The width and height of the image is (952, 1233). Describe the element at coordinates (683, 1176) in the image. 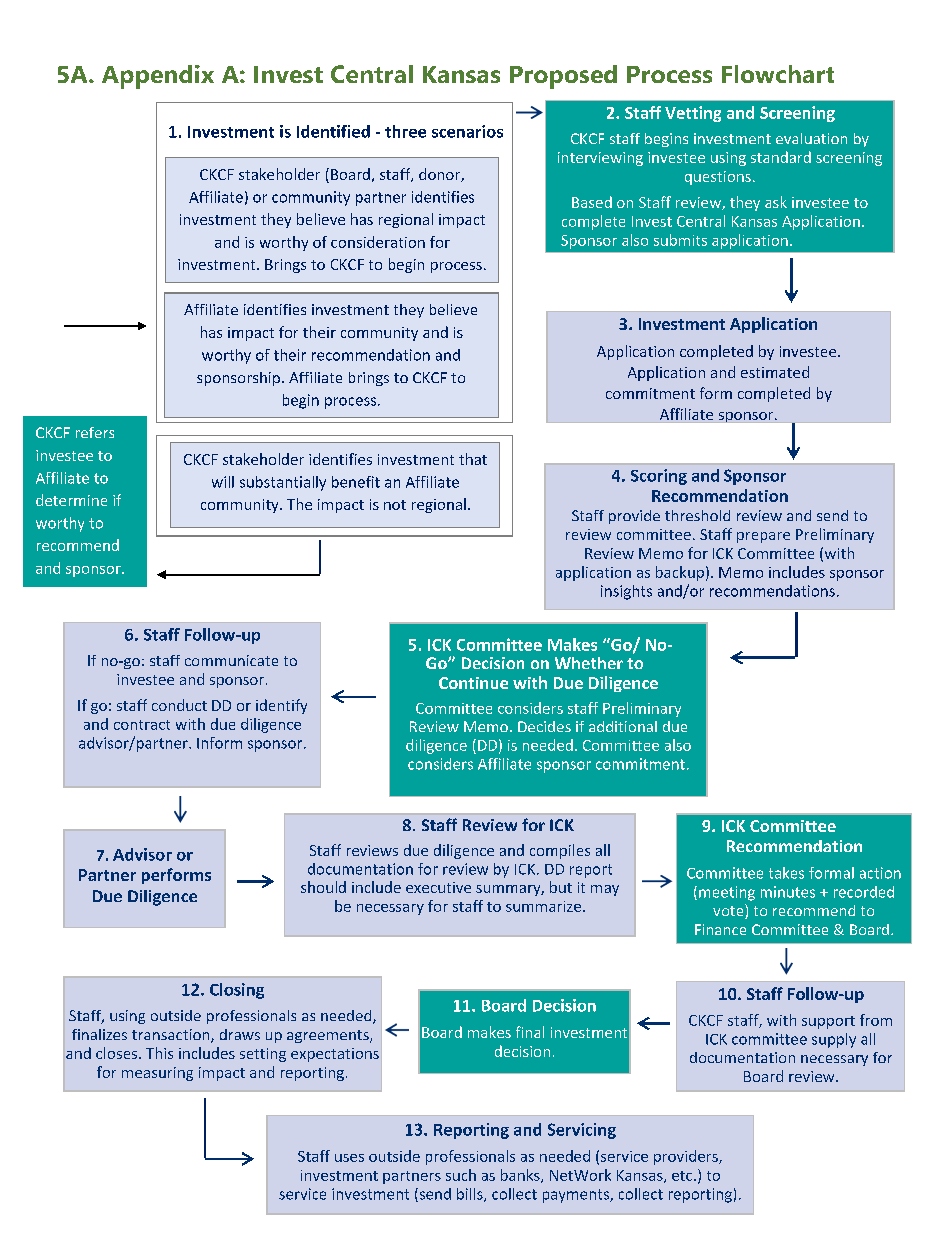

I see `etc` at that location.
